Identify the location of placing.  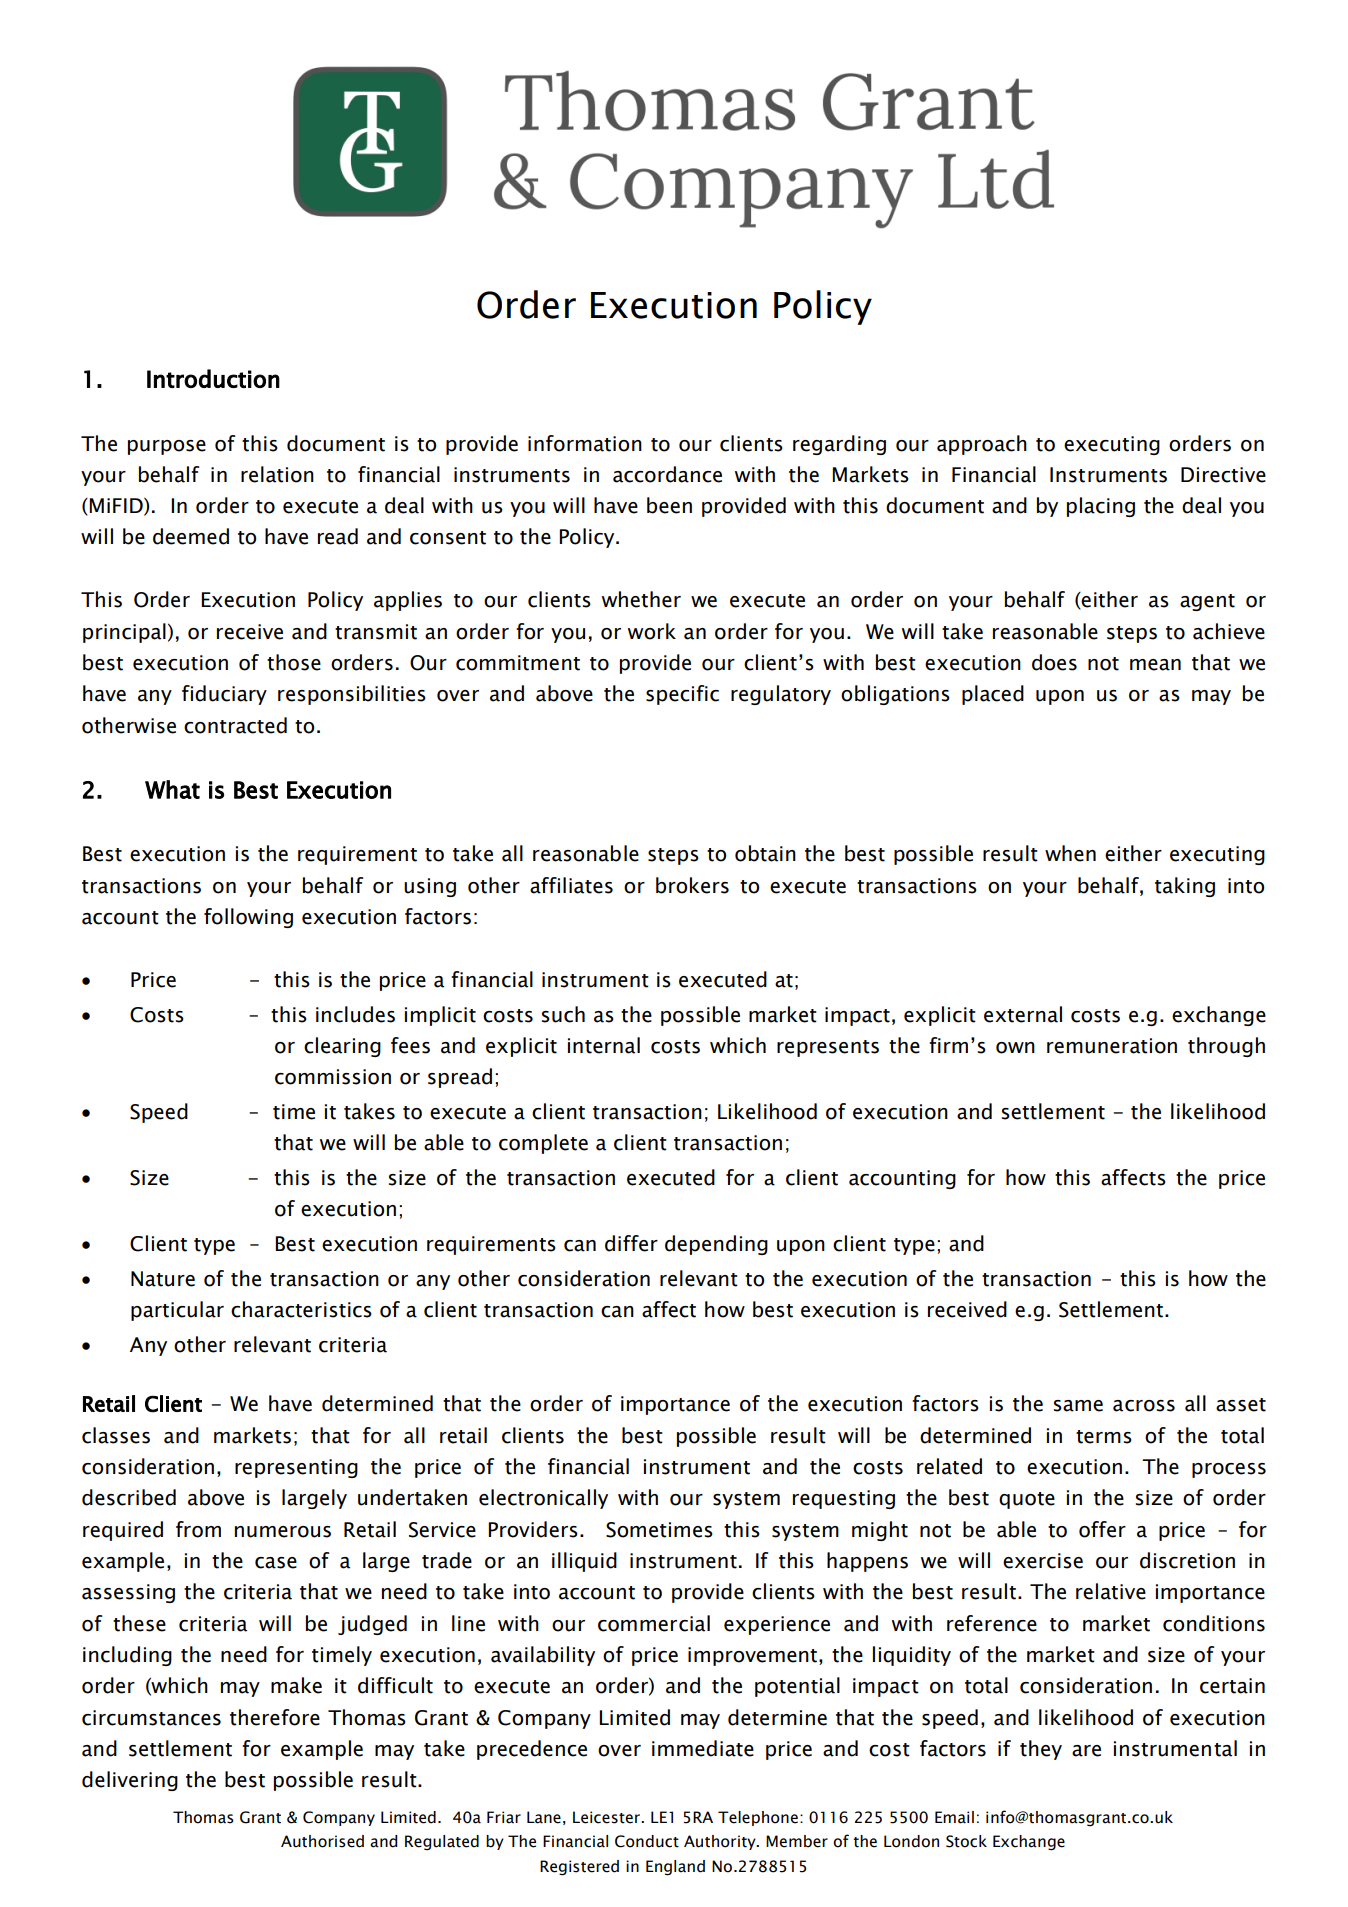
(1101, 507).
